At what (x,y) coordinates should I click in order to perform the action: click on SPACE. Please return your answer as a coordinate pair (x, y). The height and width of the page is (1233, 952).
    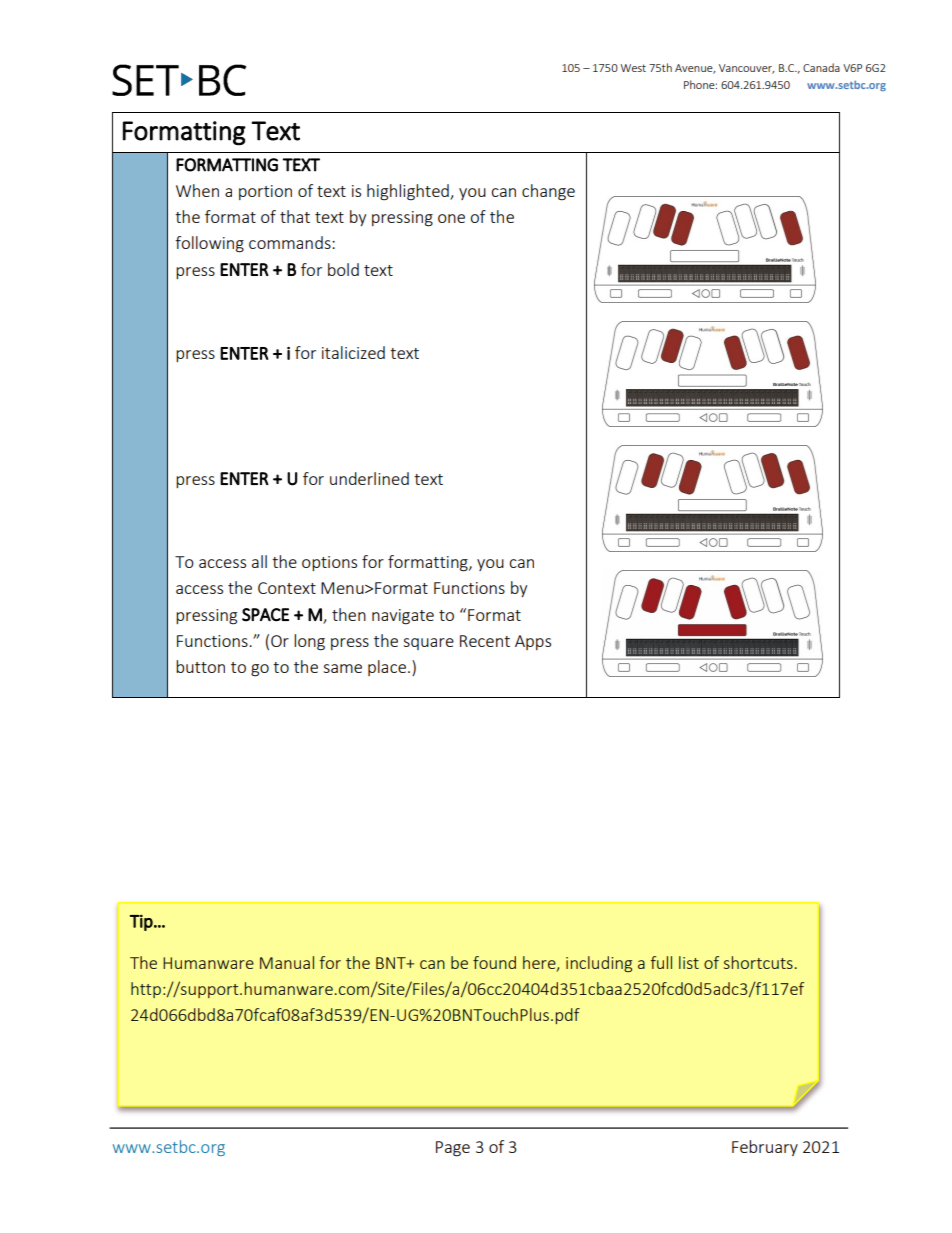
    Looking at the image, I should click on (265, 615).
